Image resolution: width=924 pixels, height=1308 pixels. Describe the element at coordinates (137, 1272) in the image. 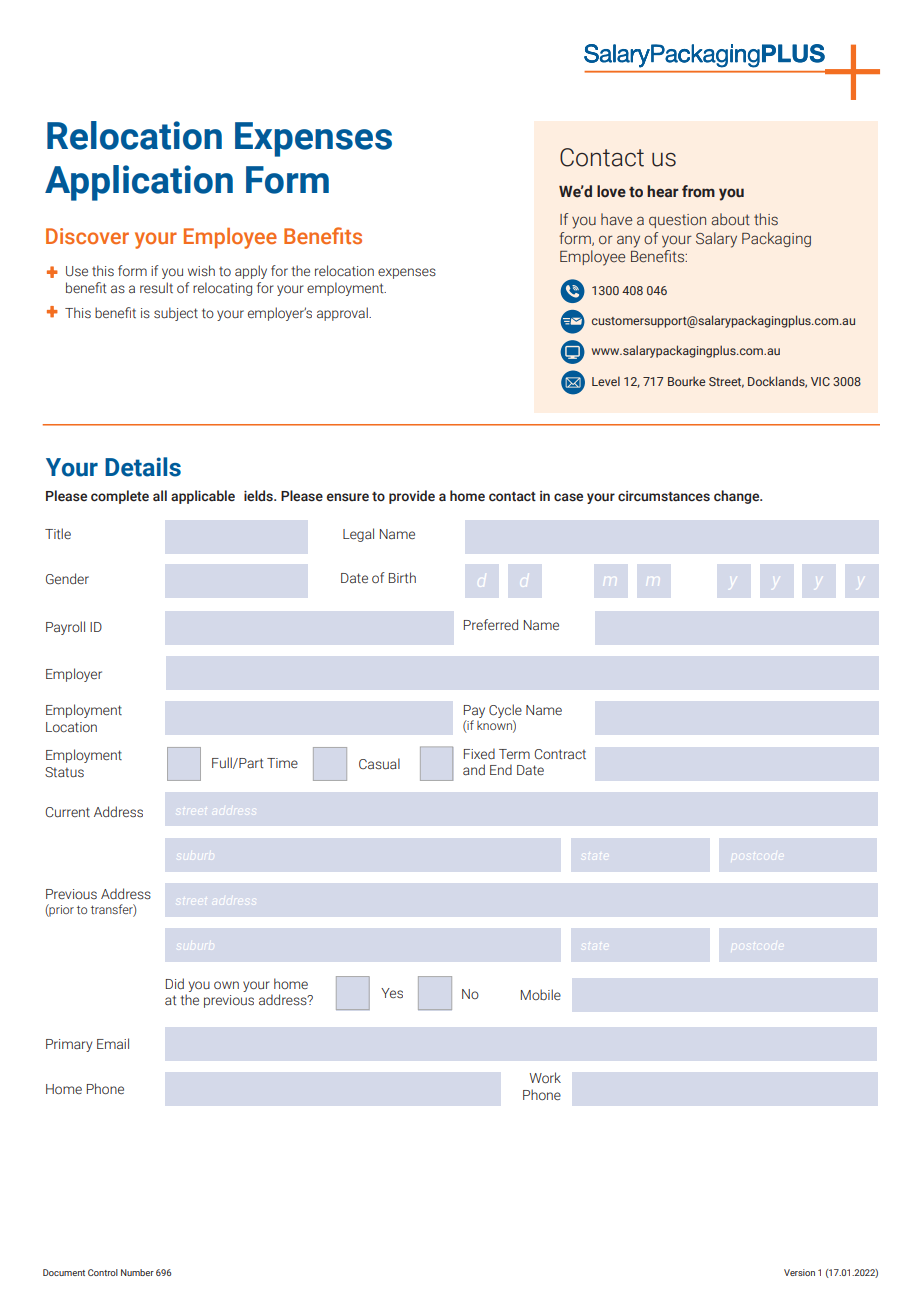

I see `Number` at that location.
